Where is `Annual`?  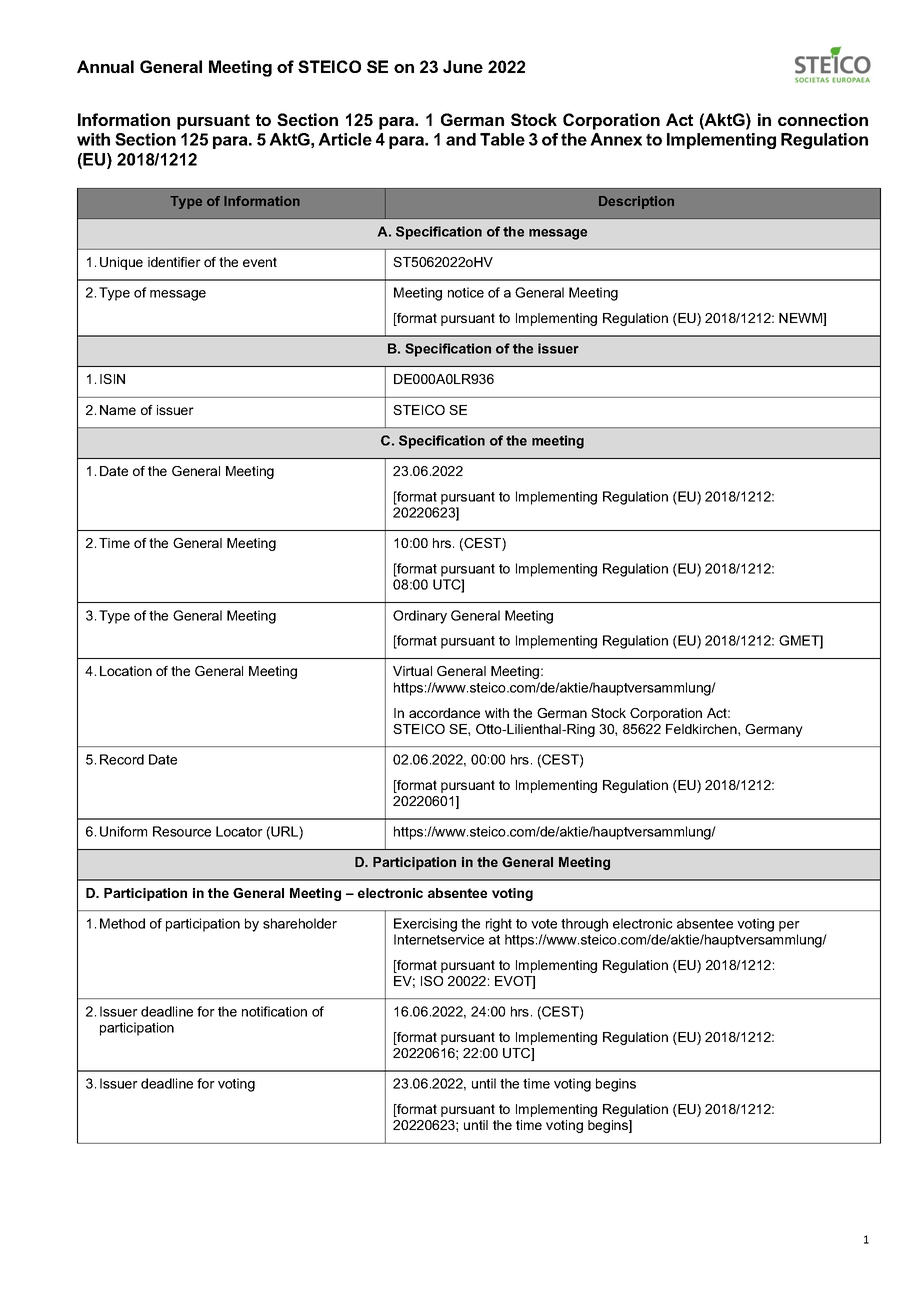
Annual is located at coordinates (105, 66).
